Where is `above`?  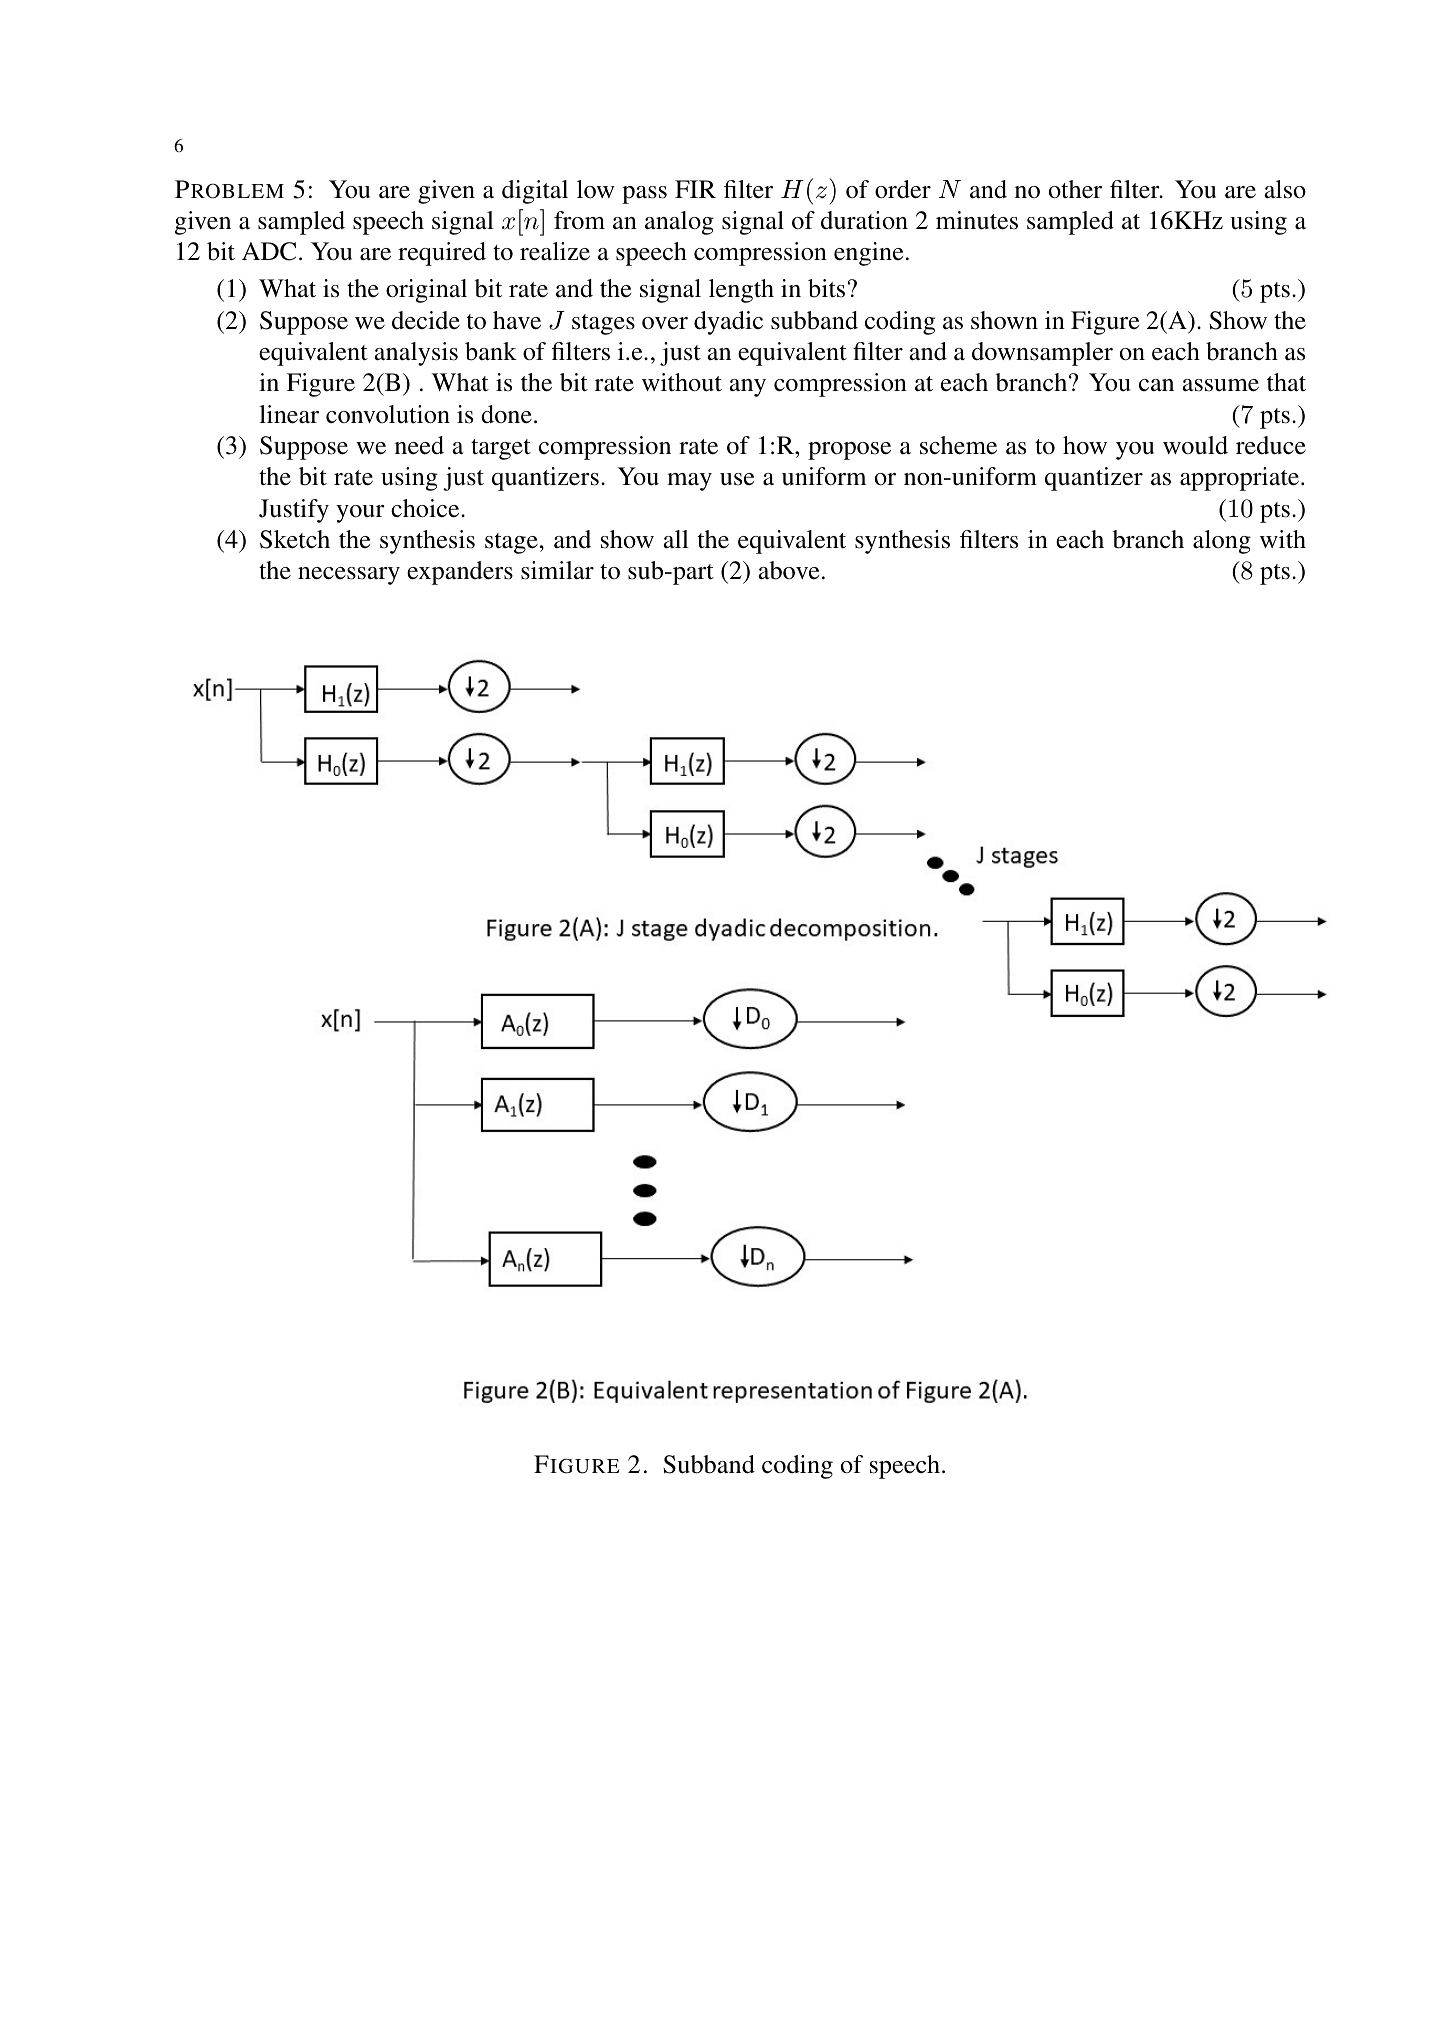 above is located at coordinates (788, 570).
